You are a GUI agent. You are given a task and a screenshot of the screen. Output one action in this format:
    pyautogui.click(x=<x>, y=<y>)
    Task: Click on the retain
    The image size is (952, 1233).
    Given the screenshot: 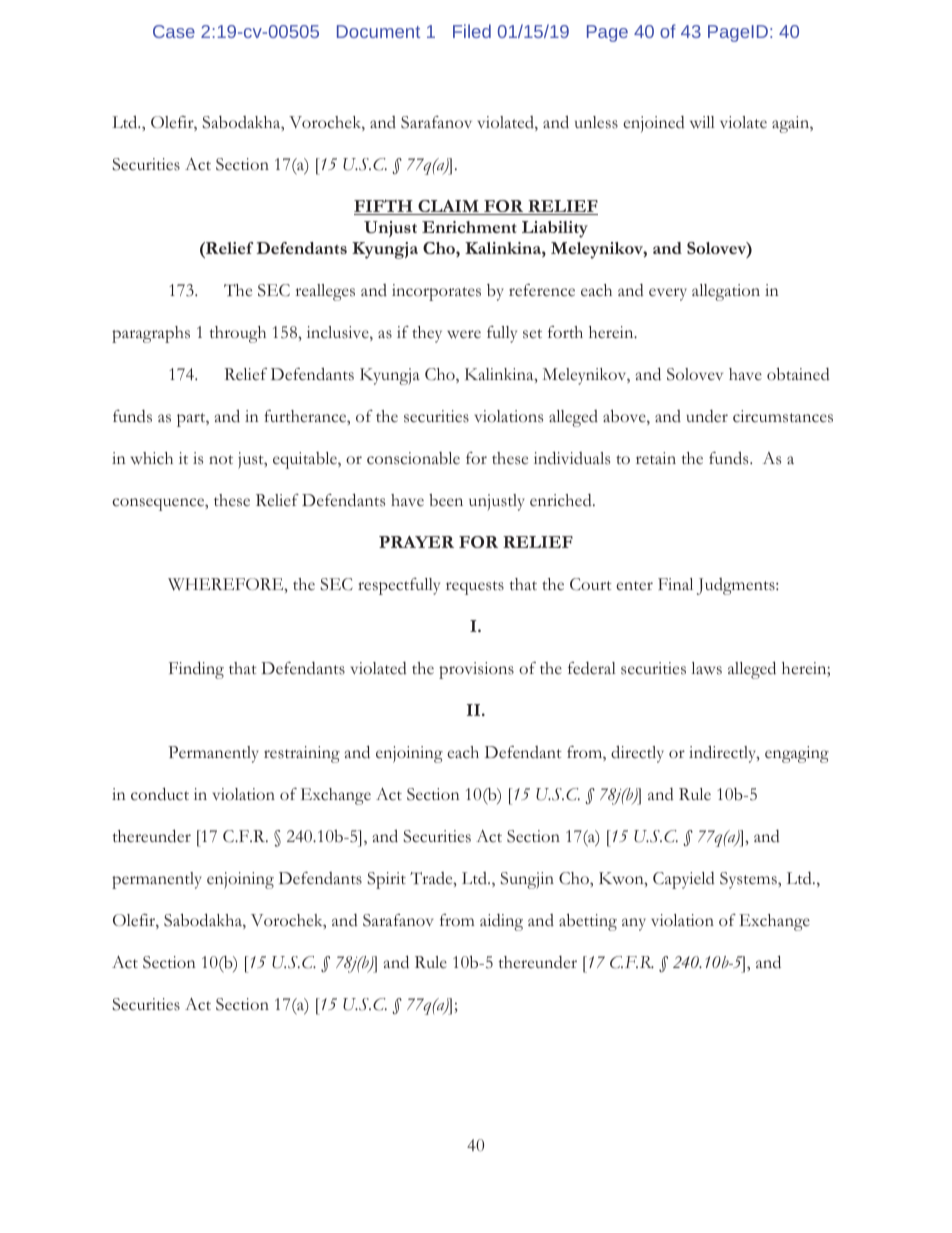 What is the action you would take?
    pyautogui.click(x=656, y=458)
